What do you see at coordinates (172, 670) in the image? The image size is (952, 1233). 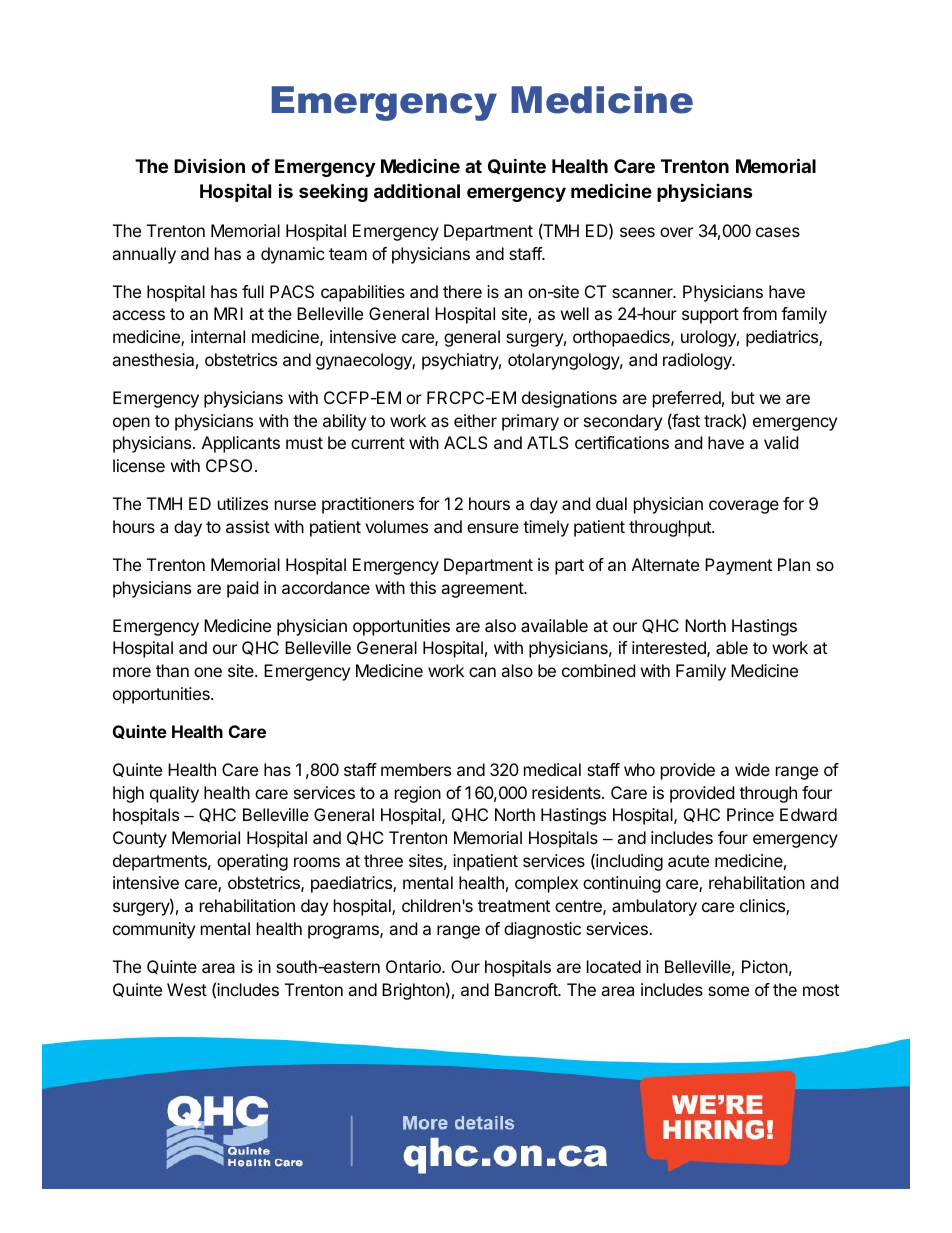 I see `than` at bounding box center [172, 670].
